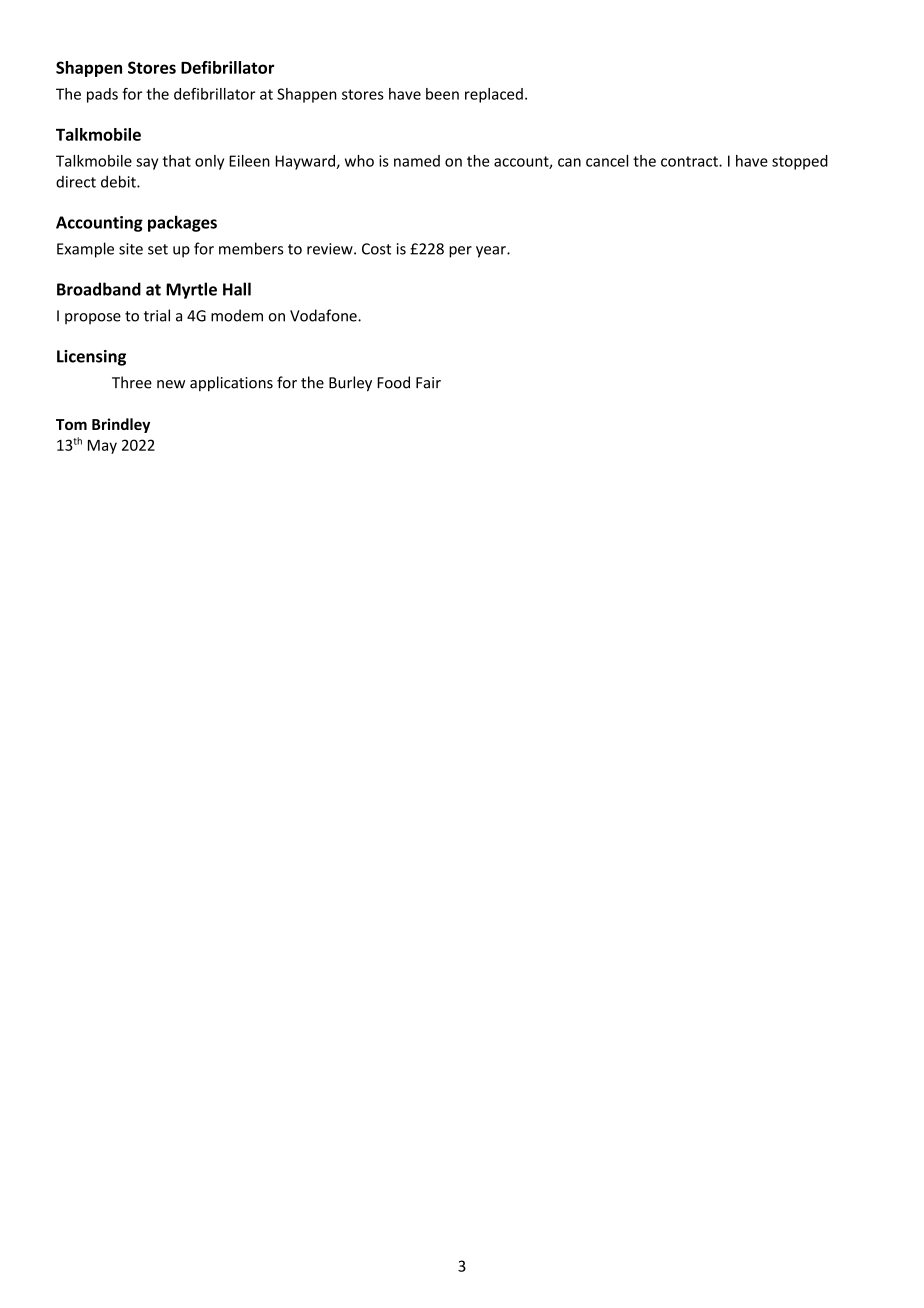 Image resolution: width=924 pixels, height=1308 pixels. Describe the element at coordinates (376, 249) in the document. I see `Cost` at that location.
